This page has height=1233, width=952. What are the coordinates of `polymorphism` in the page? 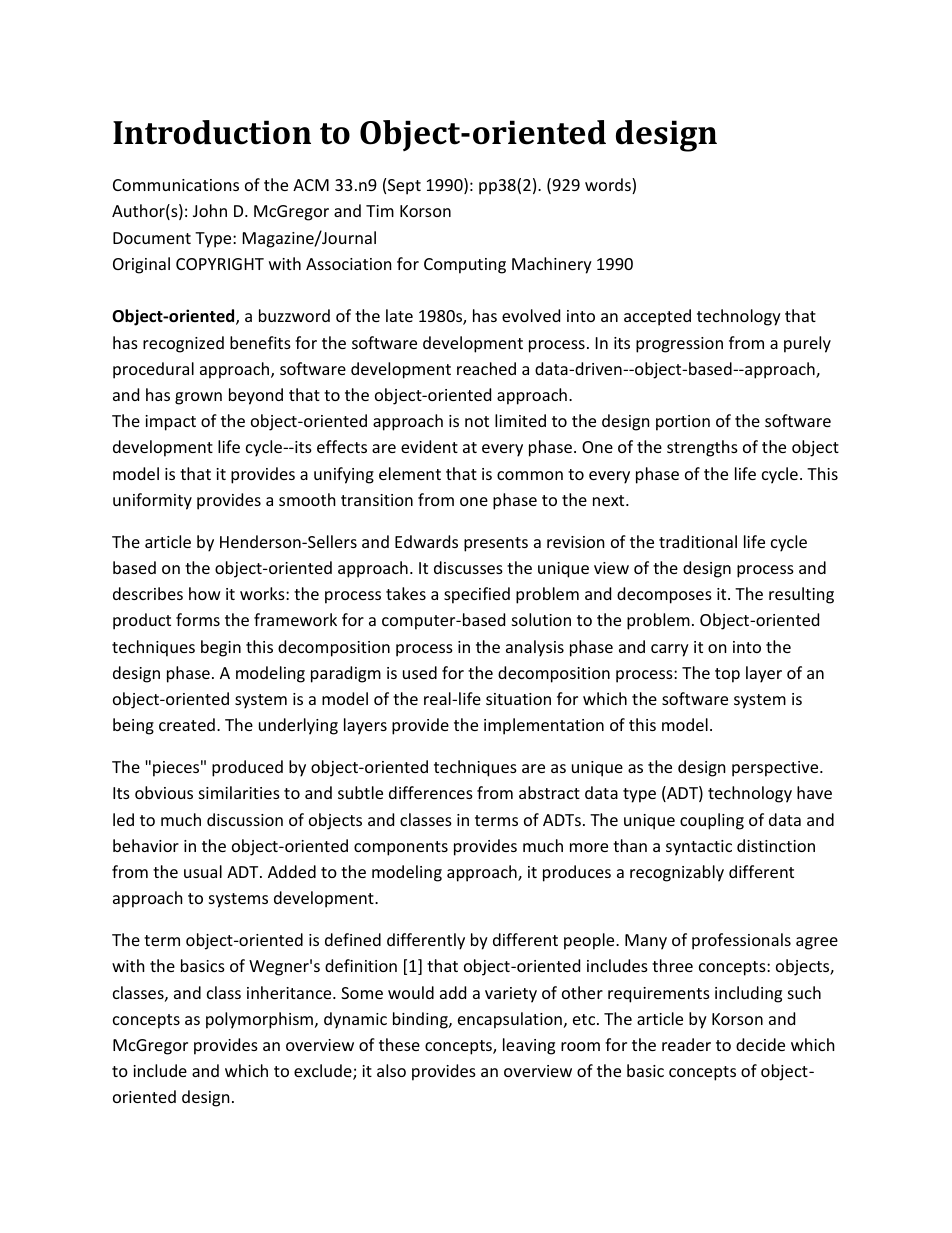 It's located at (261, 1020).
